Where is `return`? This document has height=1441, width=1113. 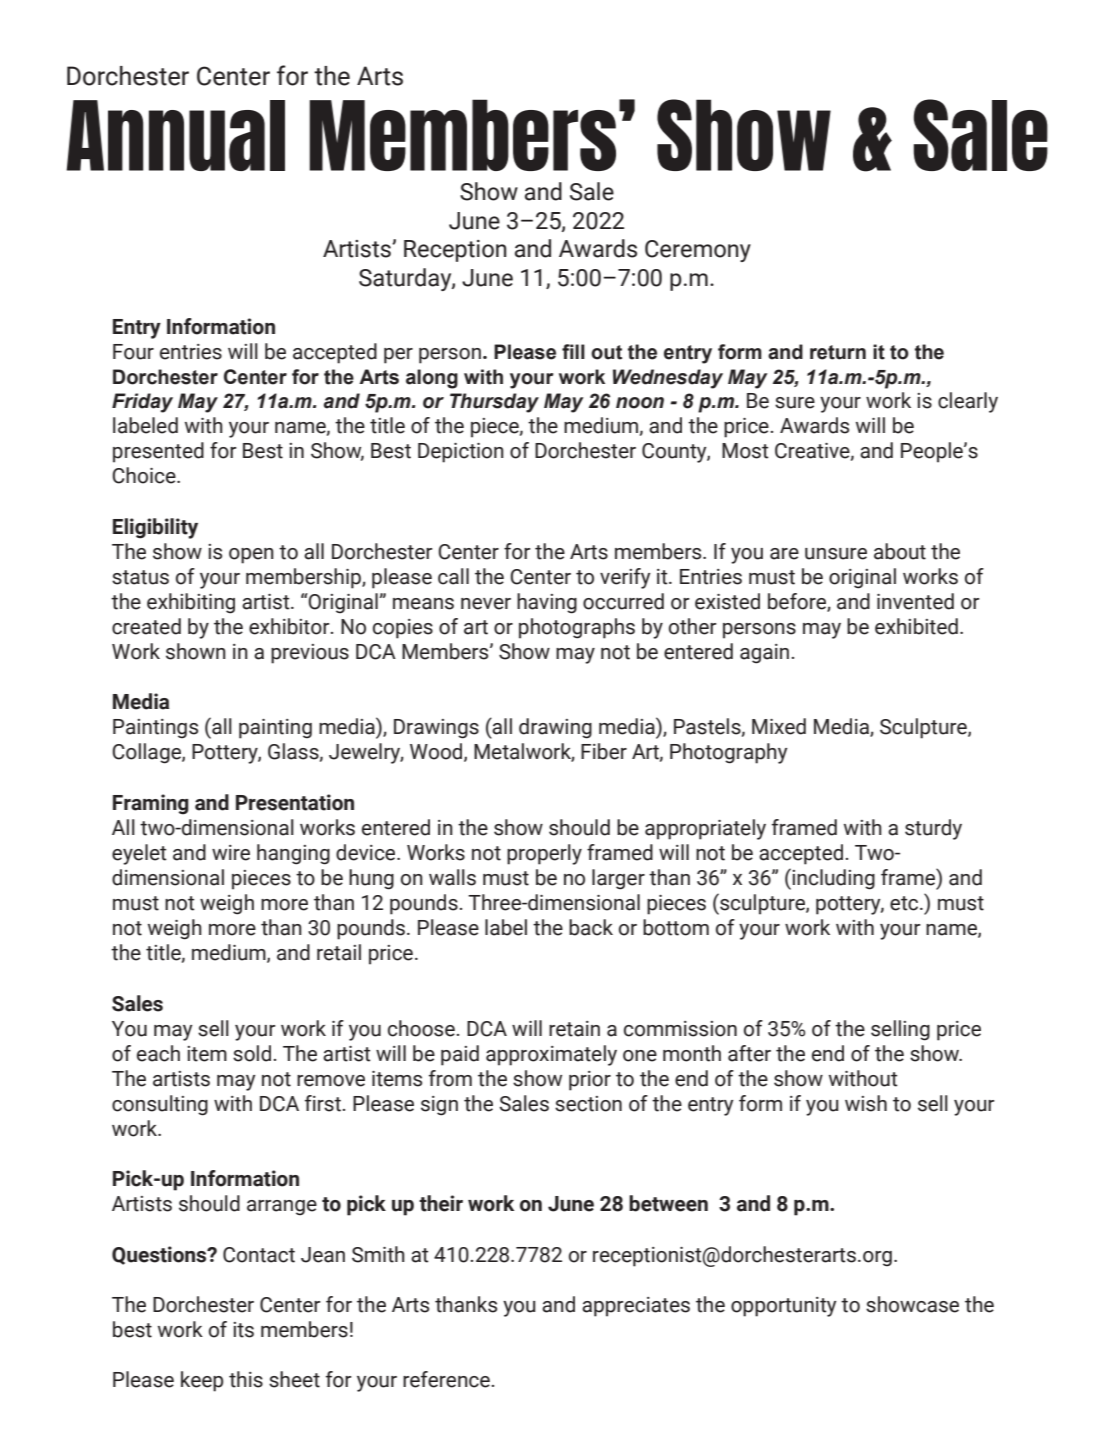
return is located at coordinates (838, 352).
